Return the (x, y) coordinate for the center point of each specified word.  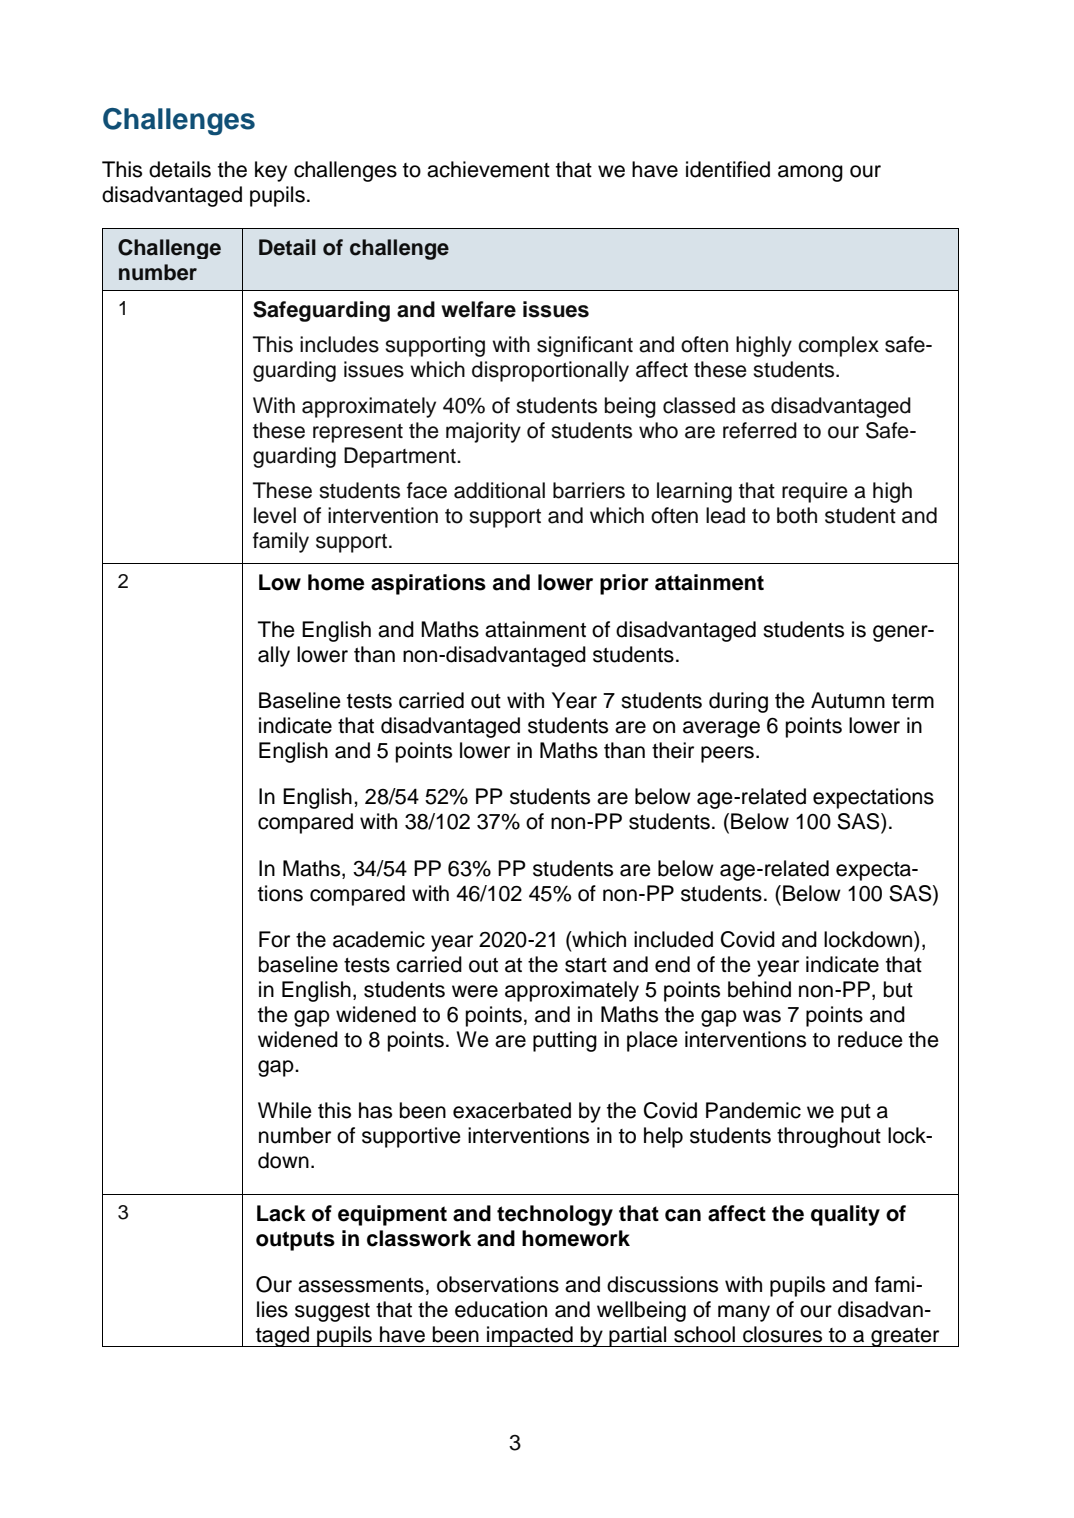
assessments (361, 1285)
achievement (488, 169)
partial (638, 1336)
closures (782, 1334)
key (271, 171)
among (810, 173)
